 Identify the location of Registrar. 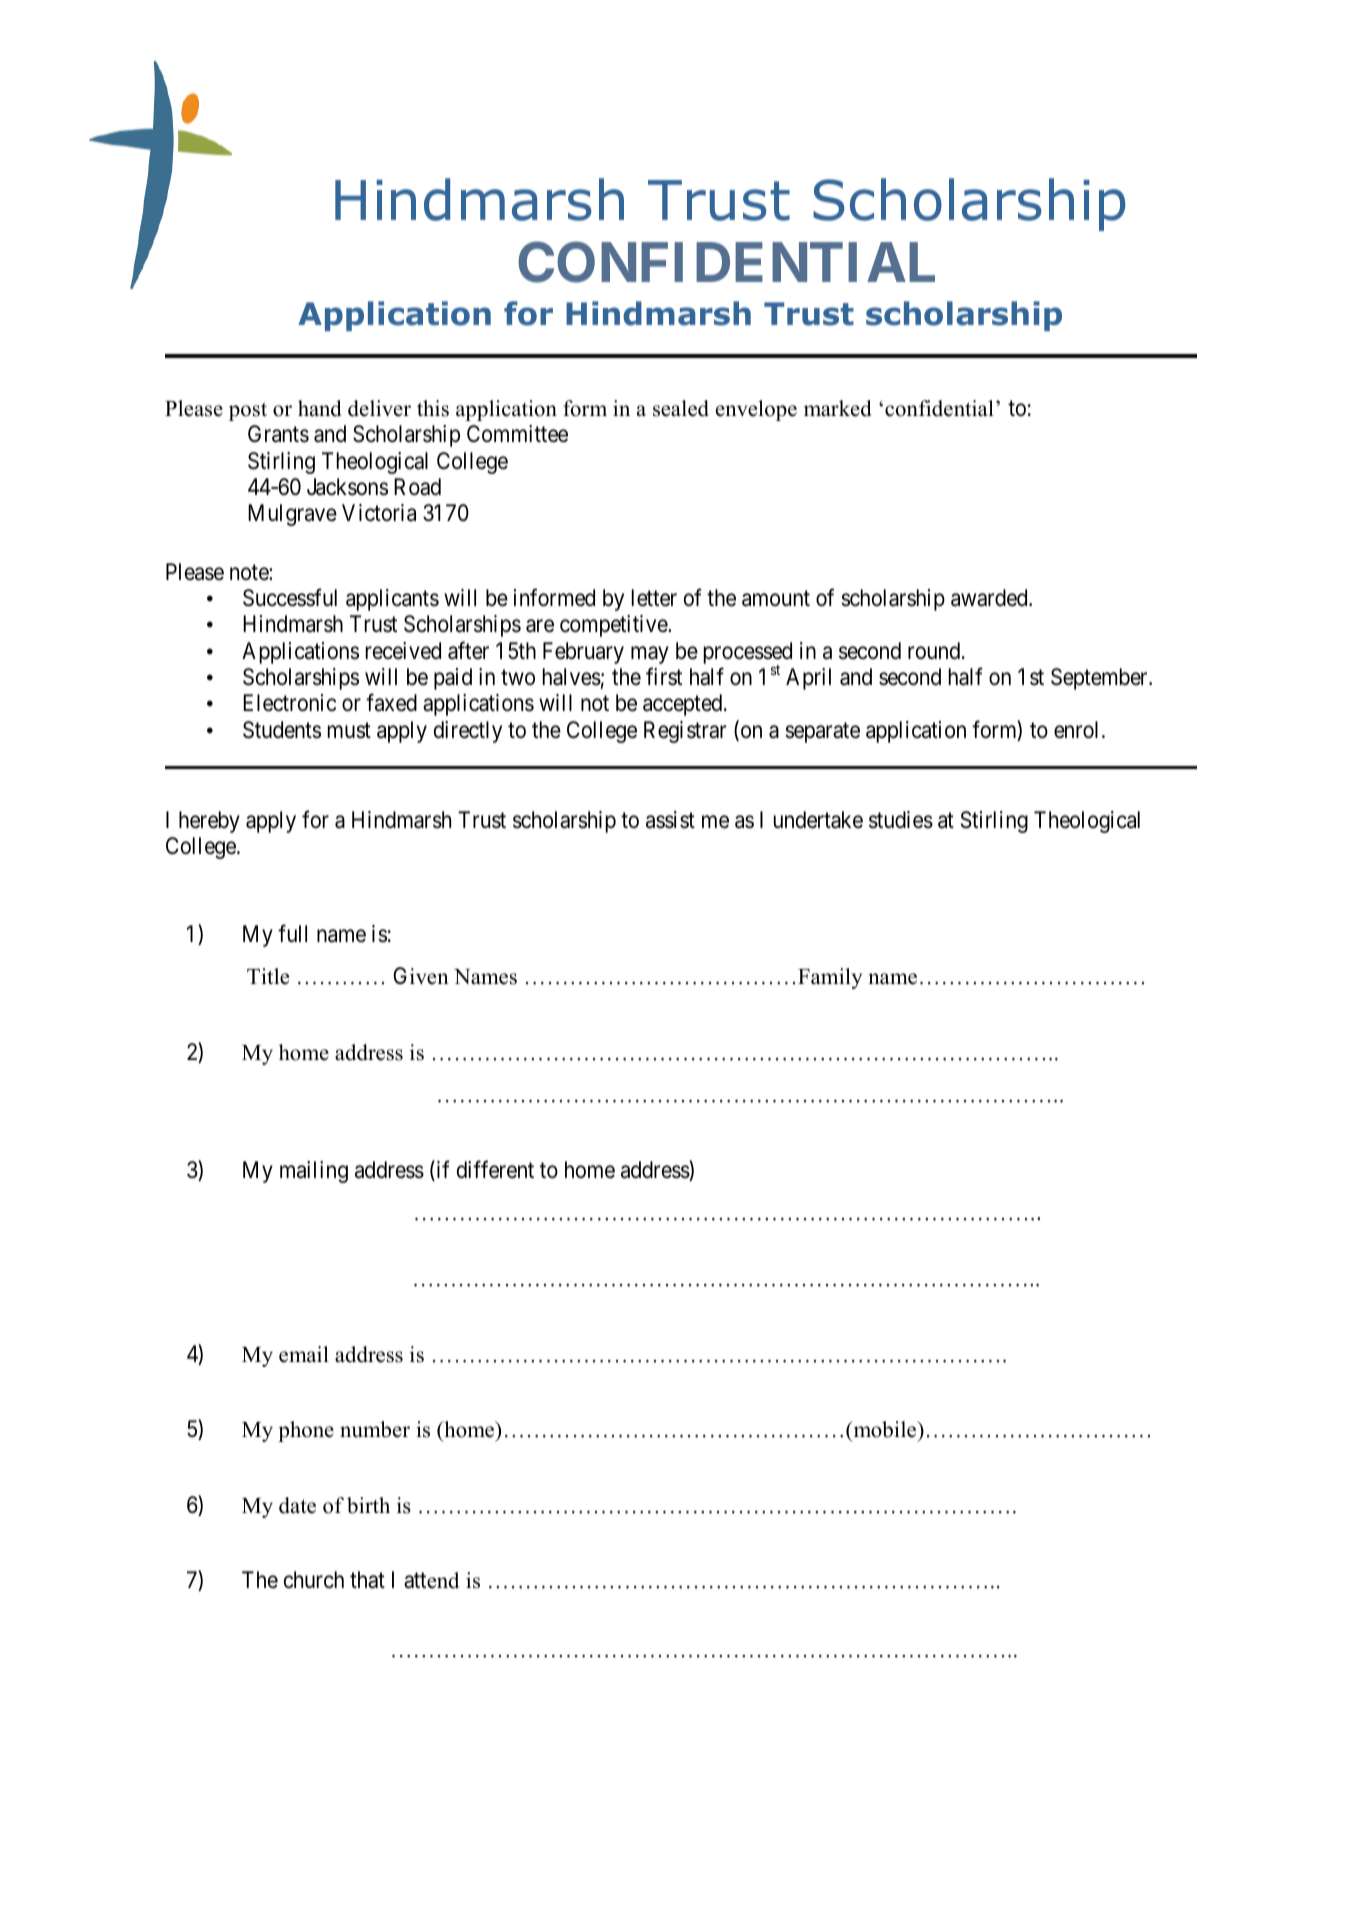
(685, 732).
